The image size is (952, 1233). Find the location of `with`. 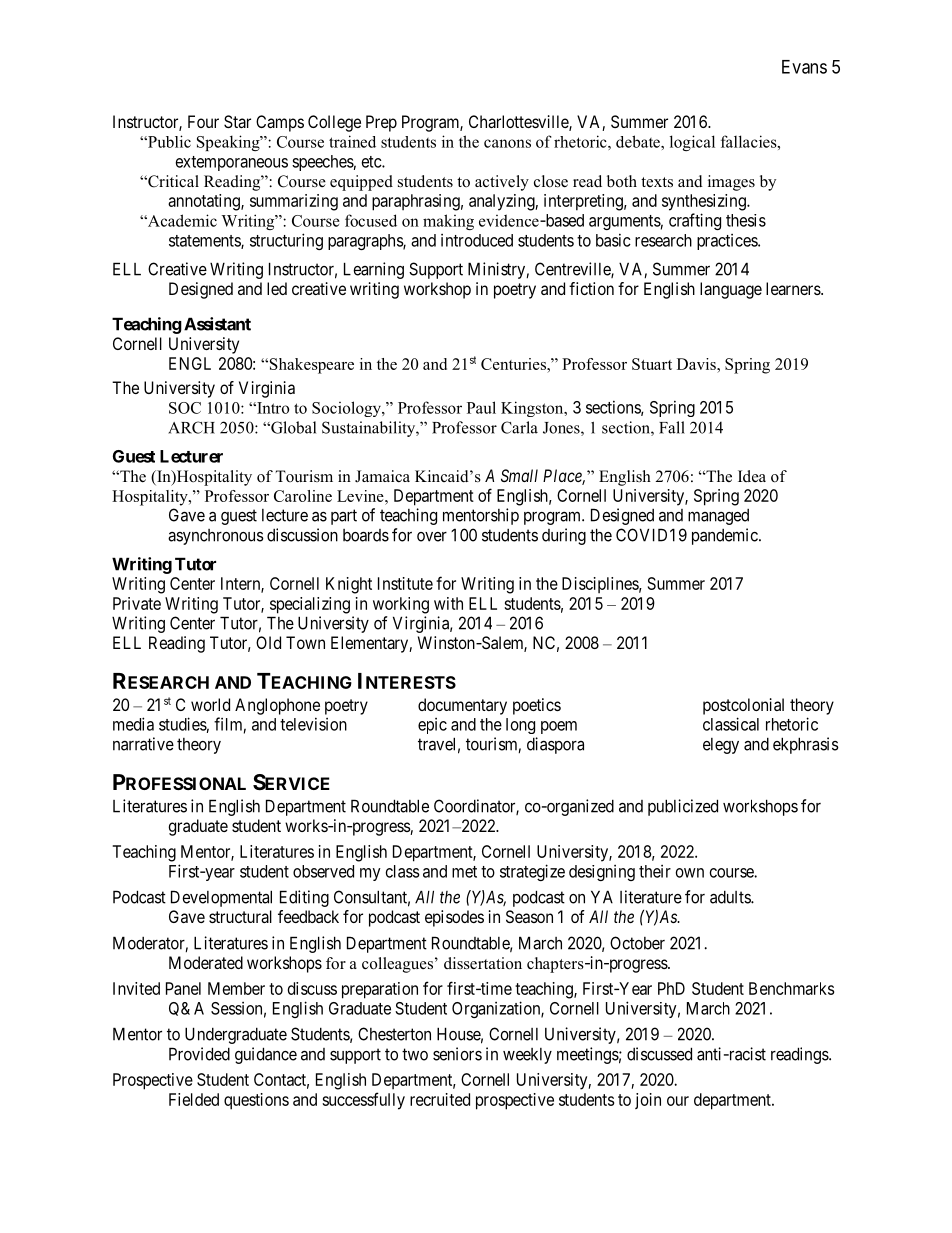

with is located at coordinates (448, 603).
